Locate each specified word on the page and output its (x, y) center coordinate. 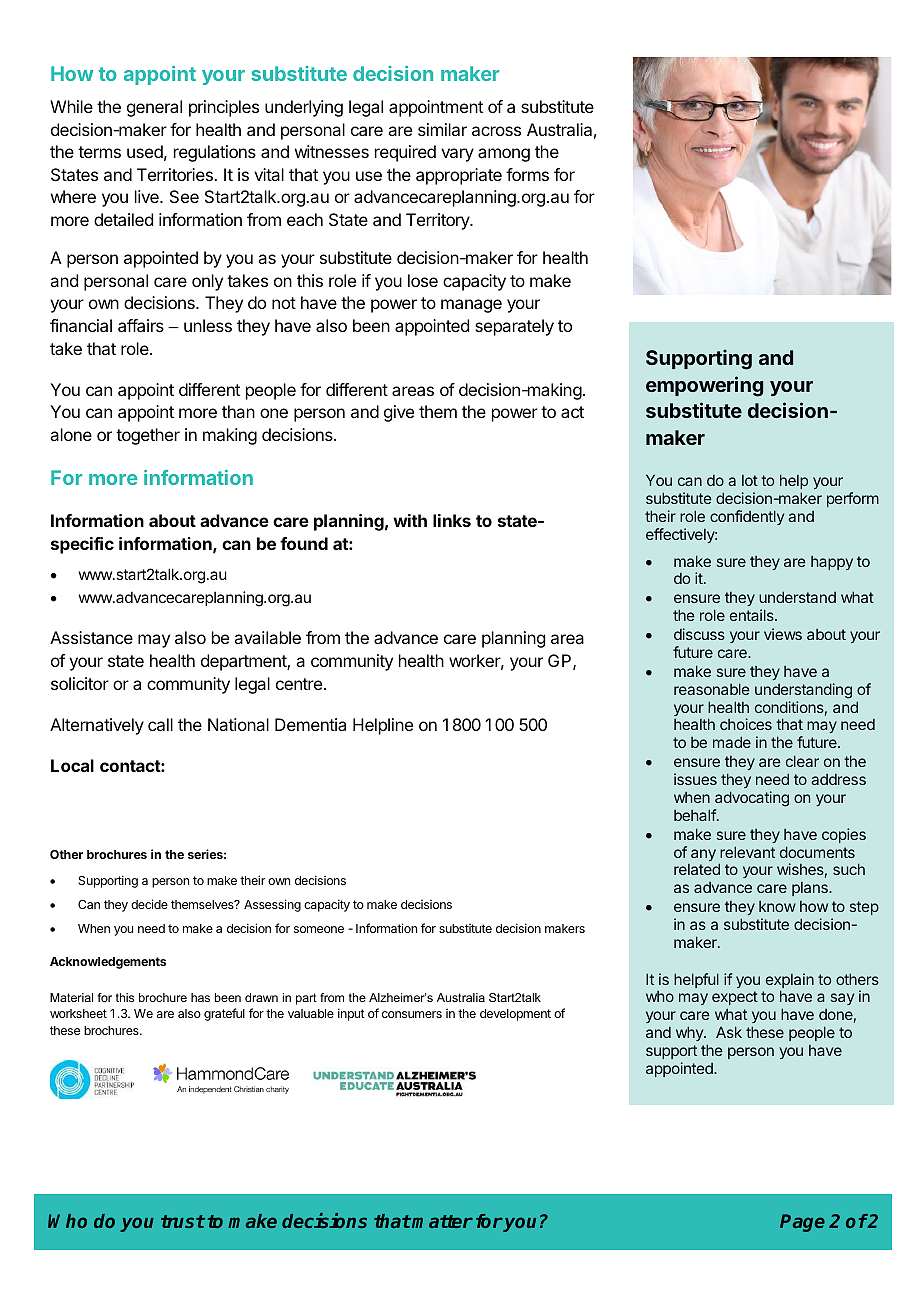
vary (457, 155)
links (452, 520)
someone (319, 929)
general (154, 108)
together (148, 436)
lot (750, 480)
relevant (747, 852)
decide (149, 904)
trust (183, 1221)
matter (442, 1221)
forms (527, 174)
